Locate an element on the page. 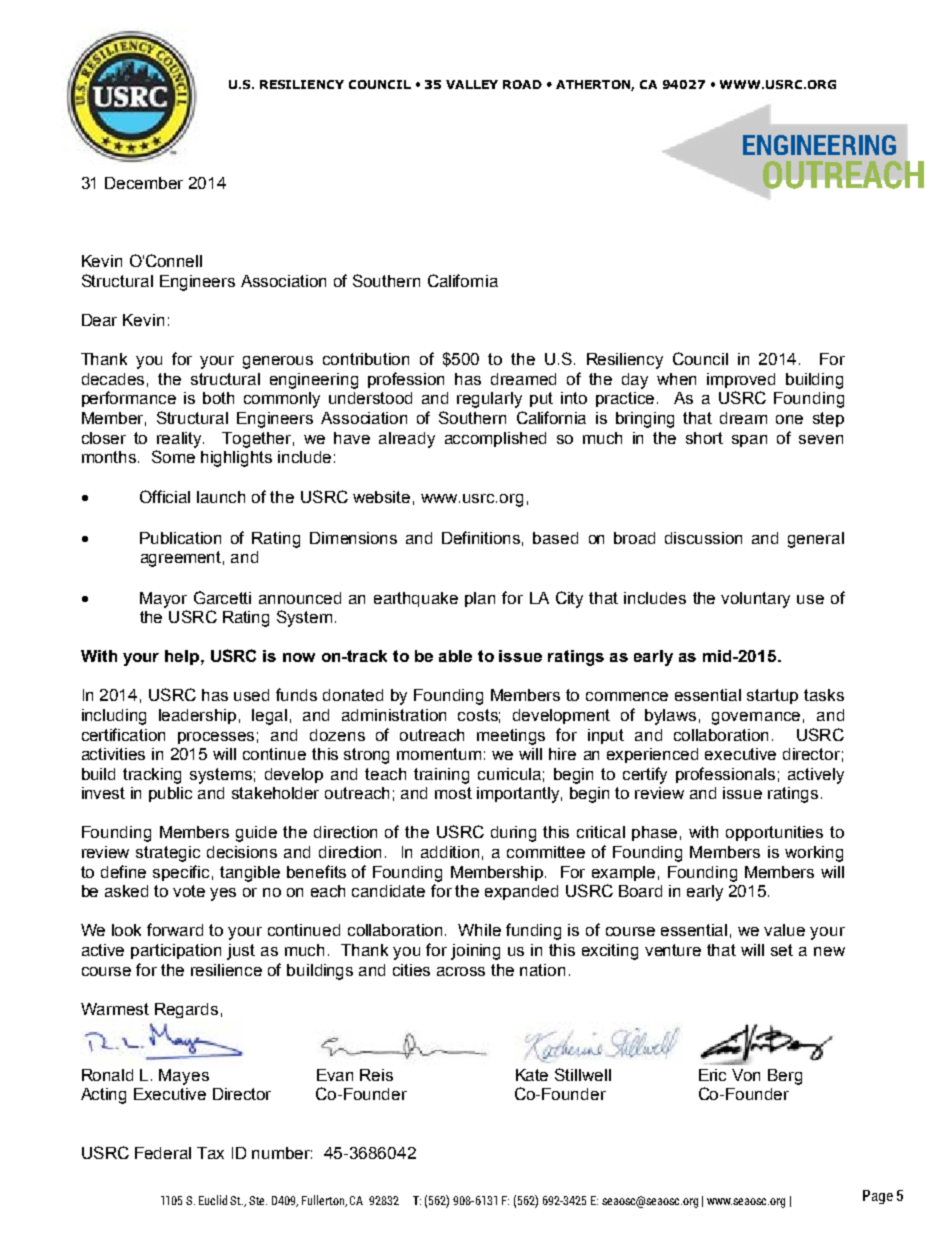 Image resolution: width=952 pixels, height=1233 pixels. opportunities is located at coordinates (774, 833).
